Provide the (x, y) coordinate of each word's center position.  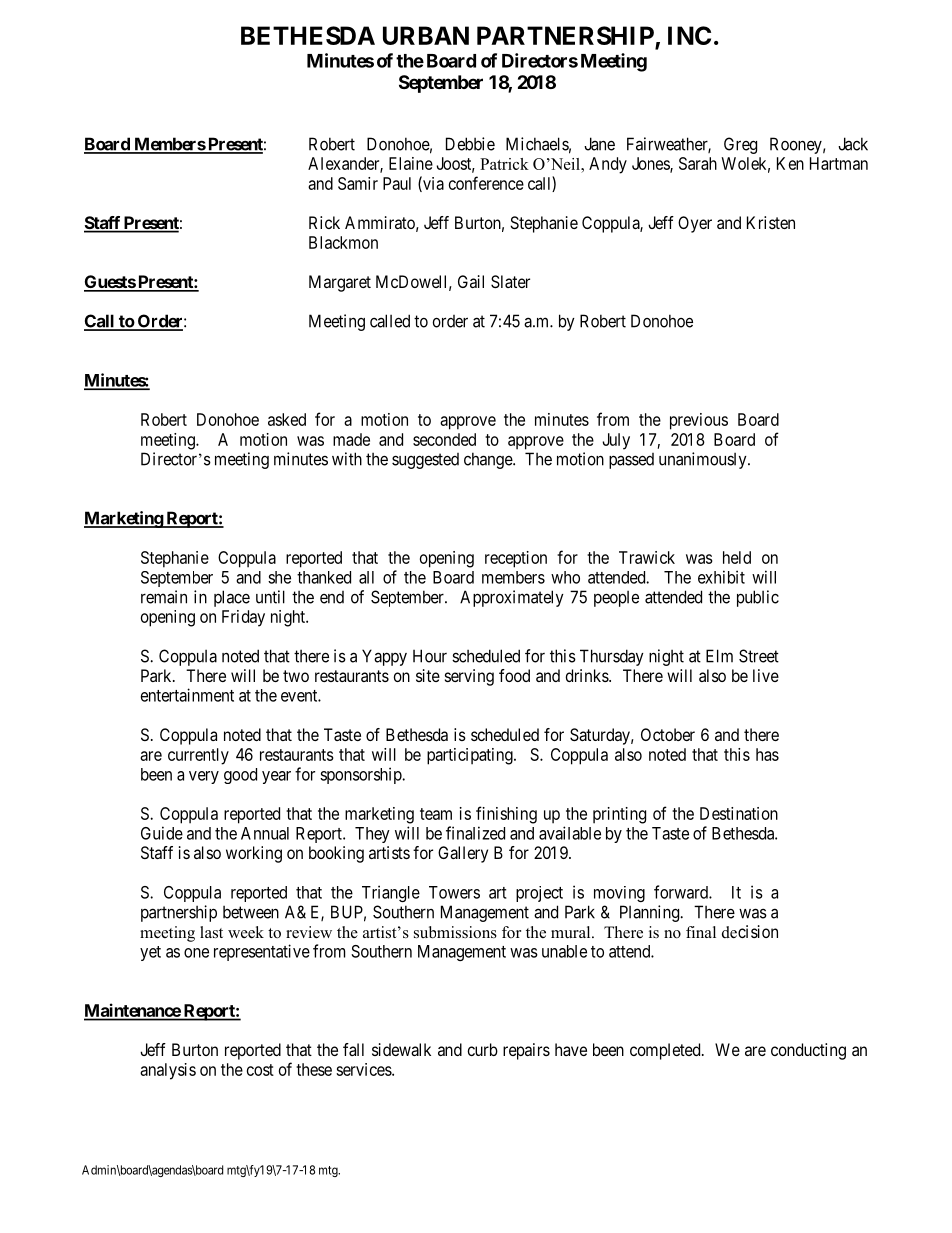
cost (260, 1070)
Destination (739, 813)
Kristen (771, 222)
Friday (243, 618)
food (514, 675)
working (254, 854)
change (489, 460)
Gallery (463, 854)
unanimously (704, 460)
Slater (510, 281)
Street (759, 656)
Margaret (340, 283)
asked (287, 419)
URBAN (426, 35)
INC (689, 35)
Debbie (470, 144)
